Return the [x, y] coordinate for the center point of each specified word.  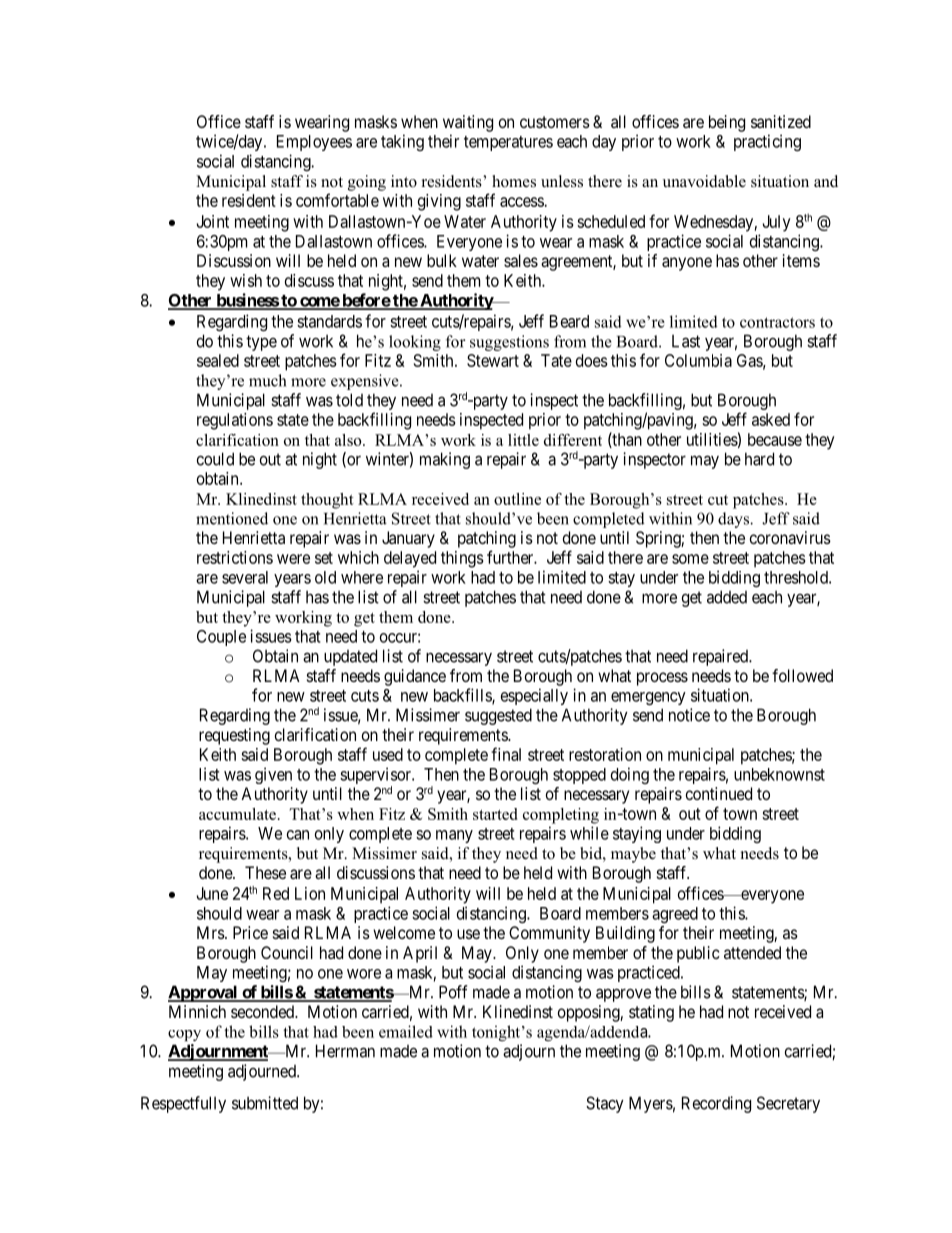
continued [719, 793]
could [215, 459]
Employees [314, 143]
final [506, 754]
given [273, 775]
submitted [265, 1103]
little [523, 440]
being [727, 123]
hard [759, 459]
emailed [406, 1031]
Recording [716, 1104]
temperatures [508, 143]
